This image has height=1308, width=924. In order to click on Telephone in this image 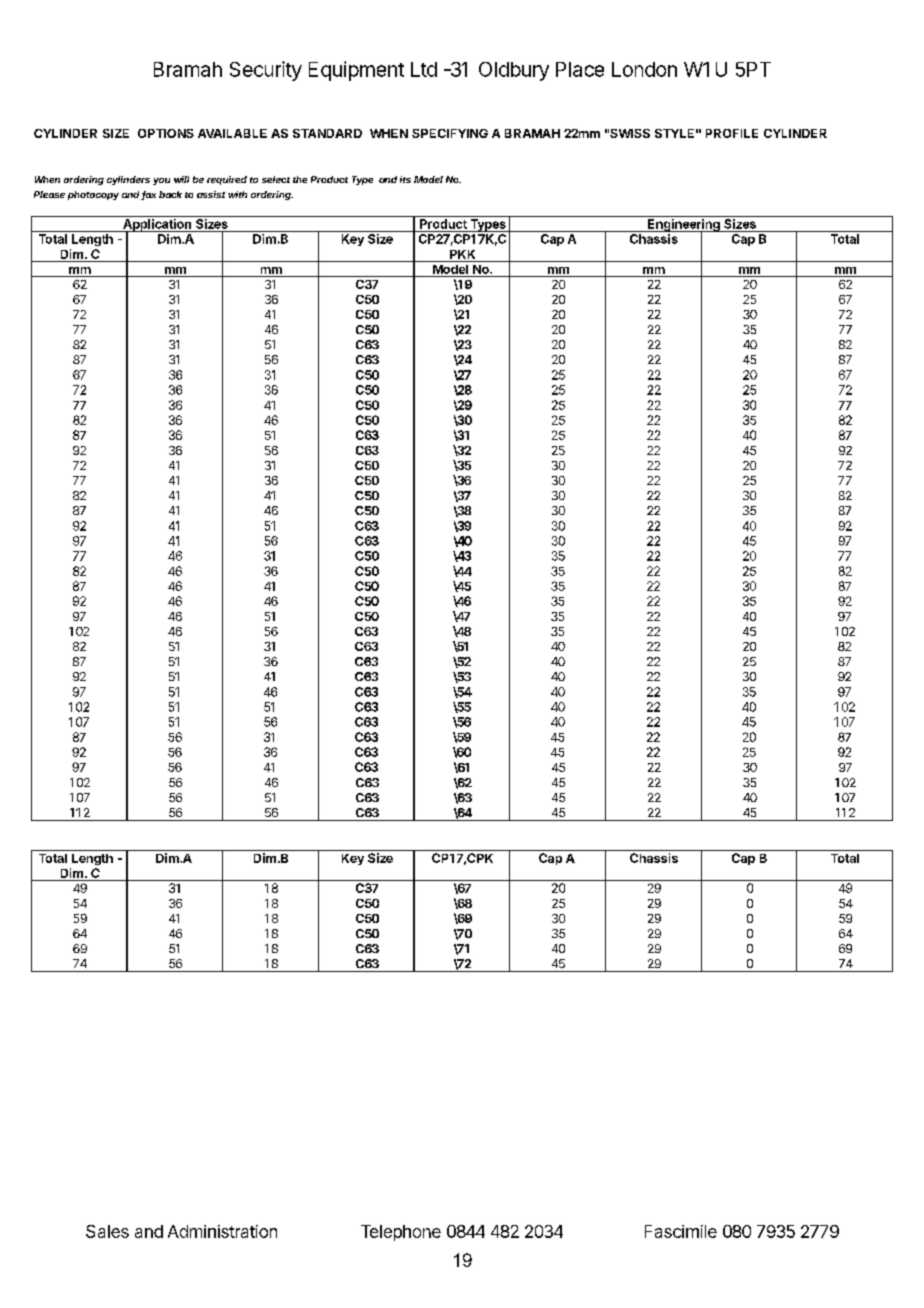, I will do `click(401, 1233)`.
